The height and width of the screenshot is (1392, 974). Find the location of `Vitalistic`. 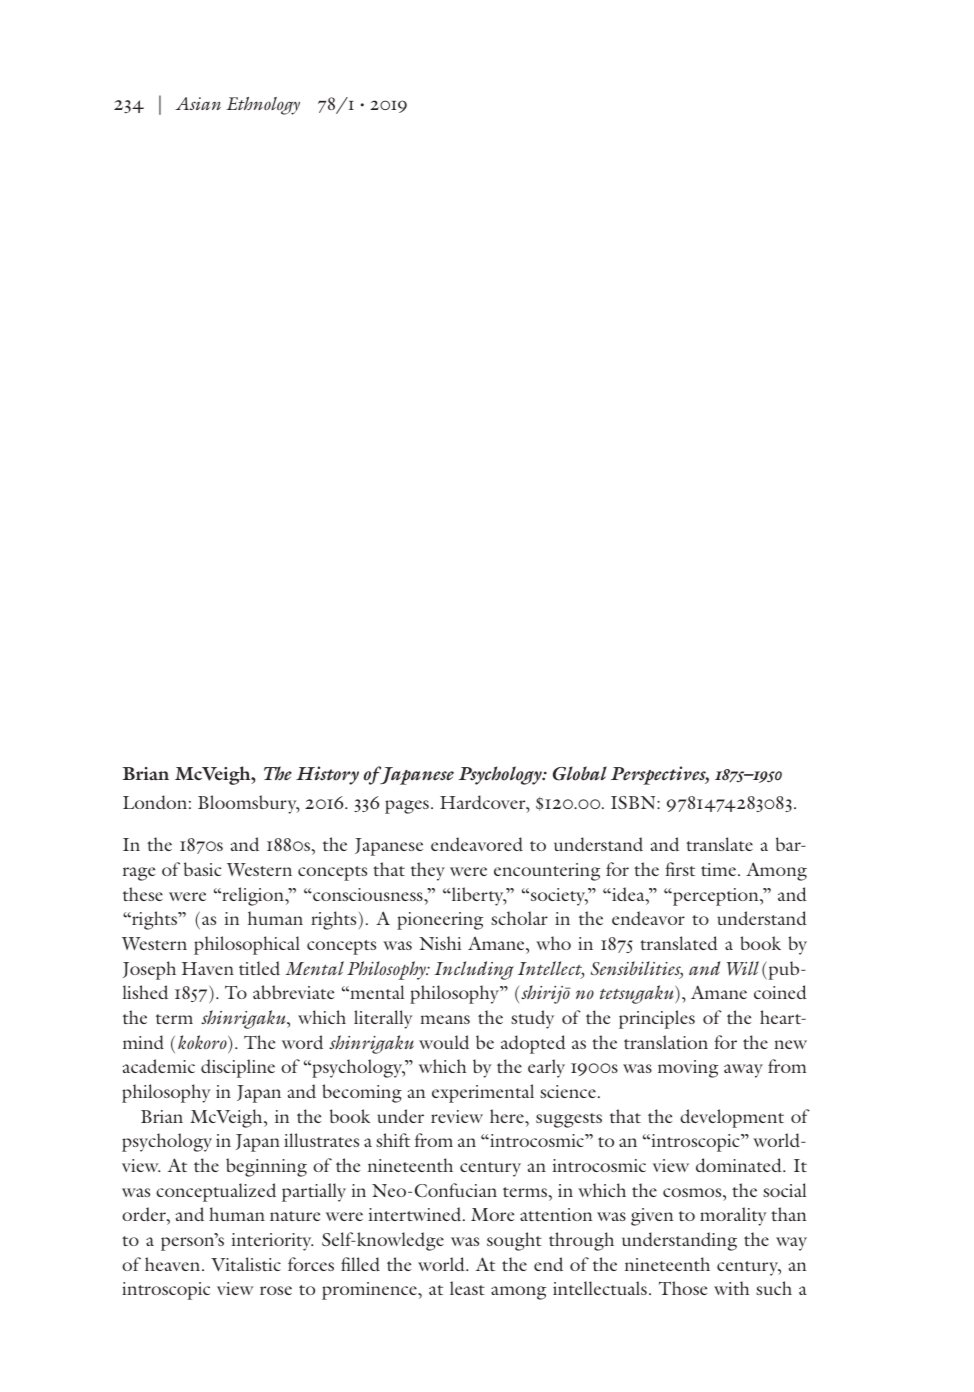

Vitalistic is located at coordinates (246, 1264).
